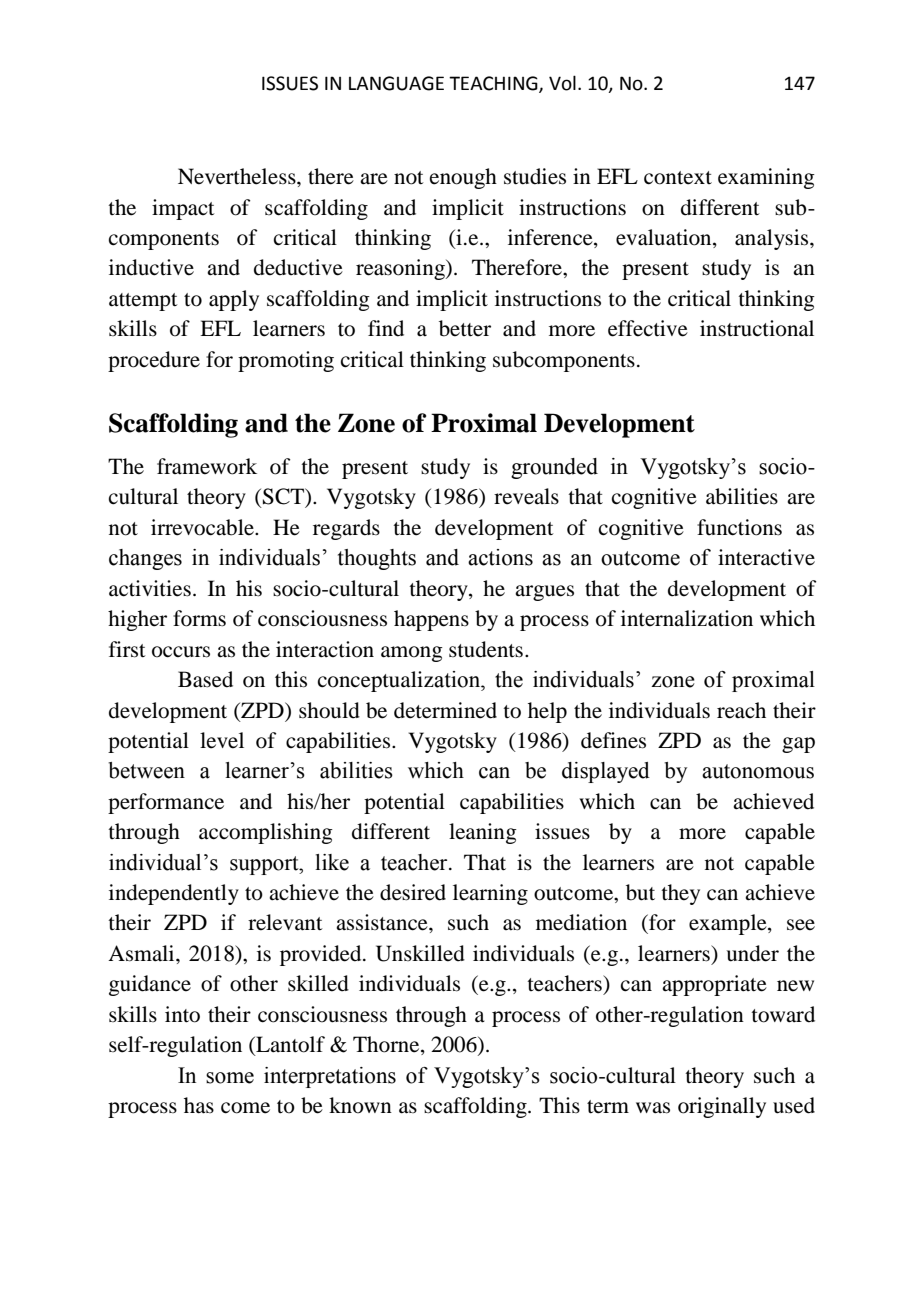 The width and height of the screenshot is (924, 1305). I want to click on some, so click(230, 1078).
